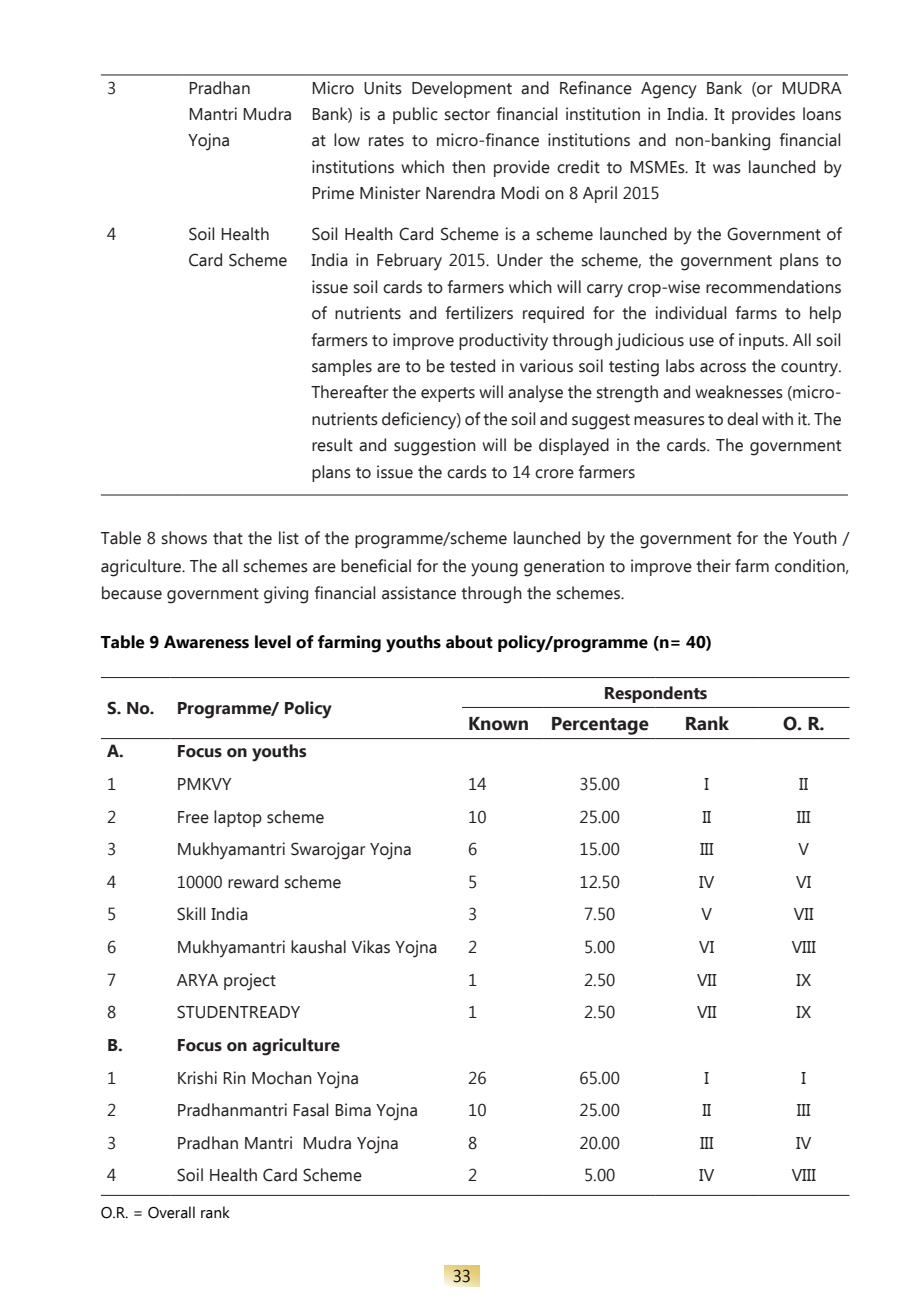 The width and height of the screenshot is (924, 1308). Describe the element at coordinates (467, 115) in the screenshot. I see `sector` at that location.
